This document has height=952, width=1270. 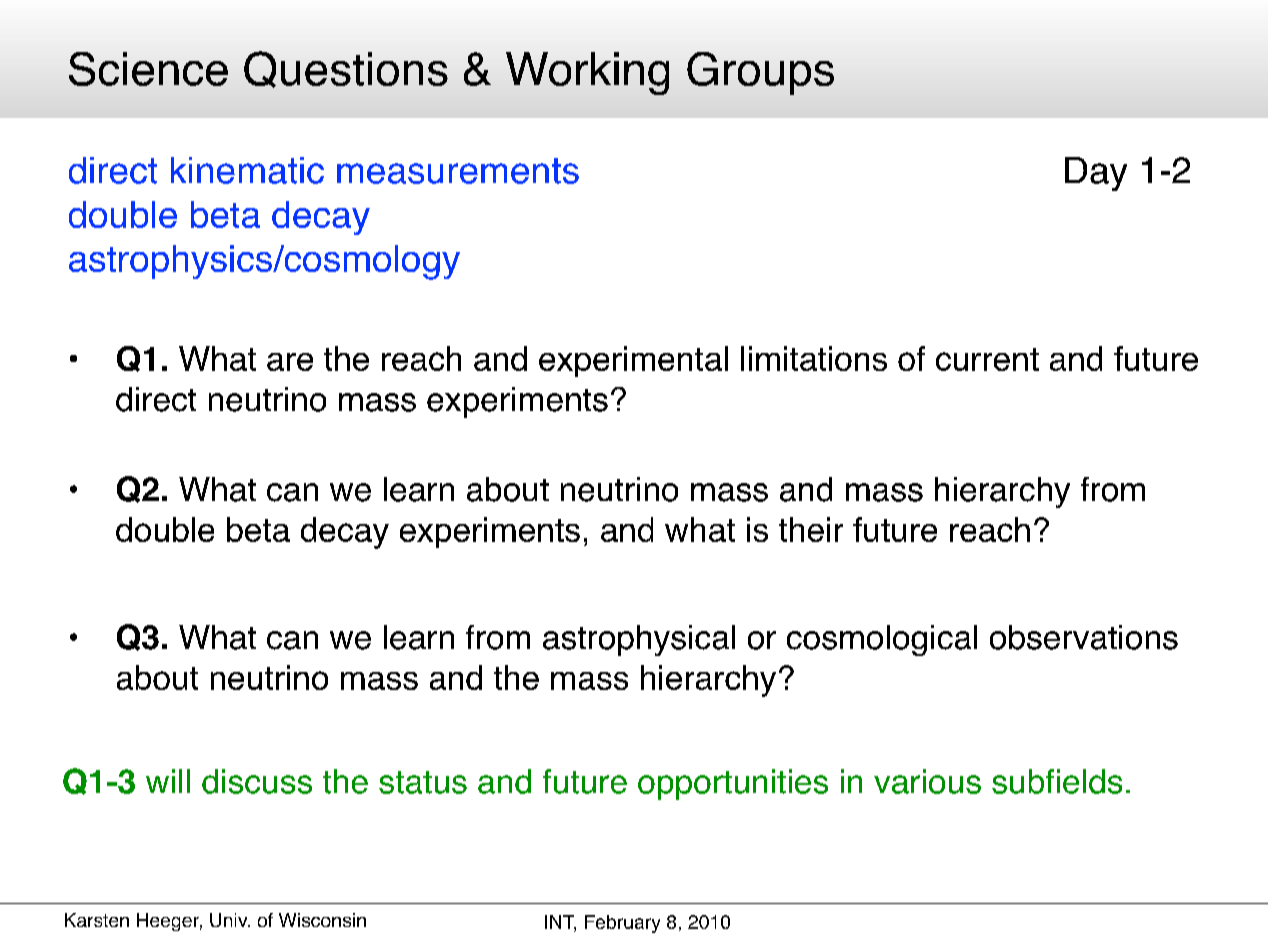 What do you see at coordinates (733, 784) in the document?
I see `opportunities` at bounding box center [733, 784].
